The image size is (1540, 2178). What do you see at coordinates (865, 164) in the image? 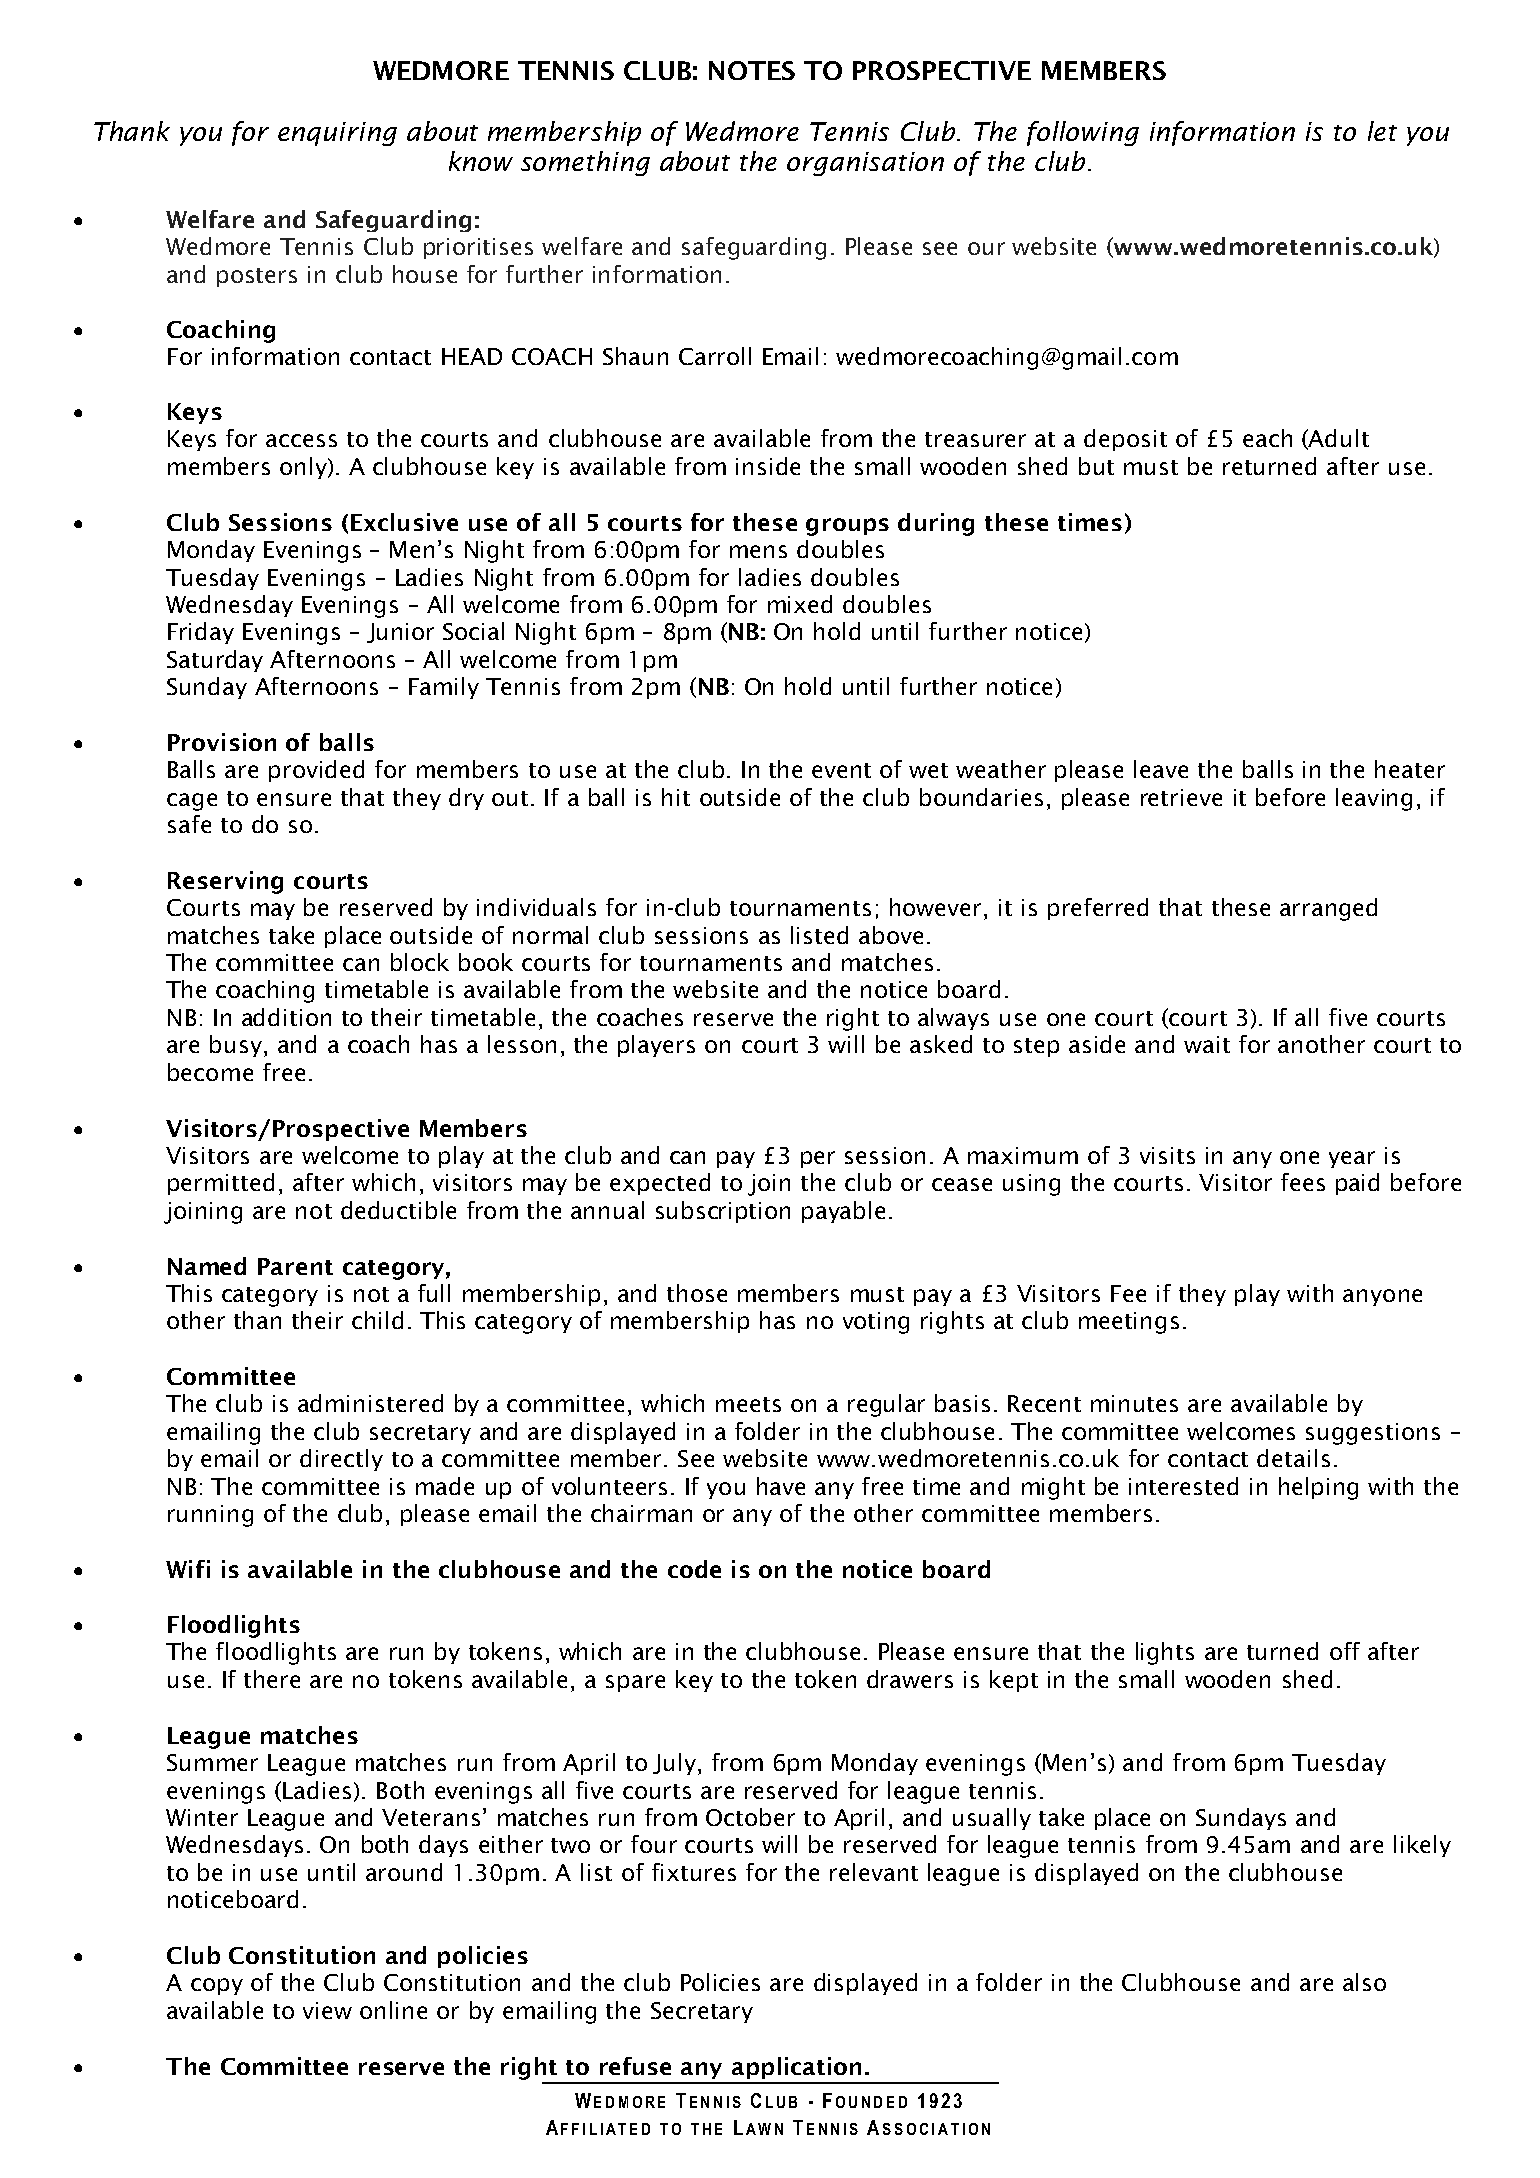
I see `organisation` at bounding box center [865, 164].
